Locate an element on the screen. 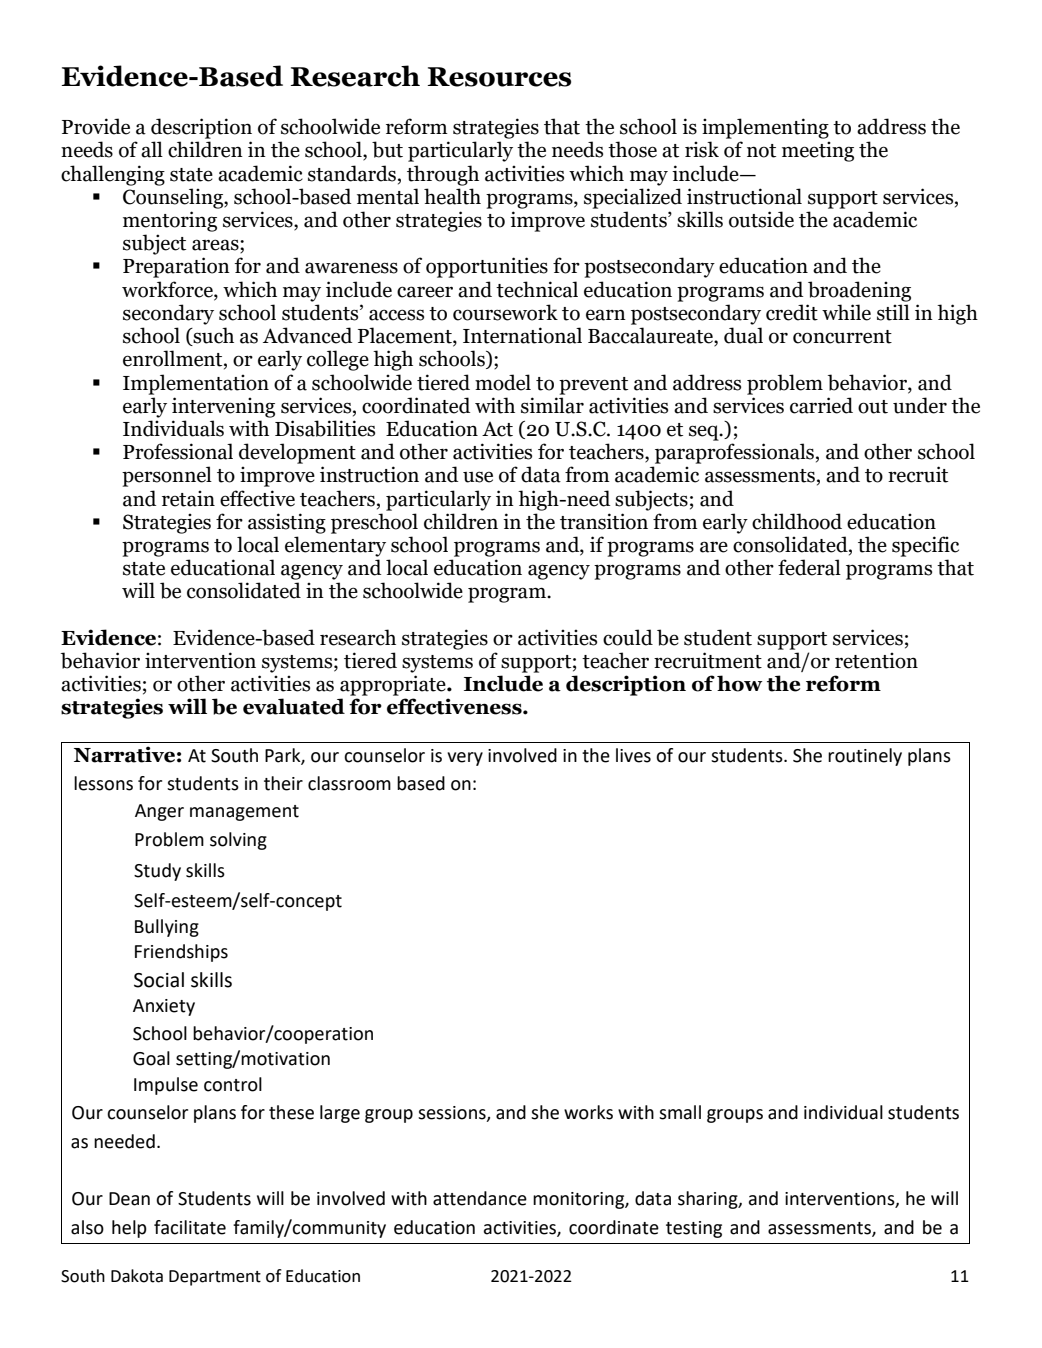 The width and height of the screenshot is (1042, 1348). testing is located at coordinates (694, 1229).
